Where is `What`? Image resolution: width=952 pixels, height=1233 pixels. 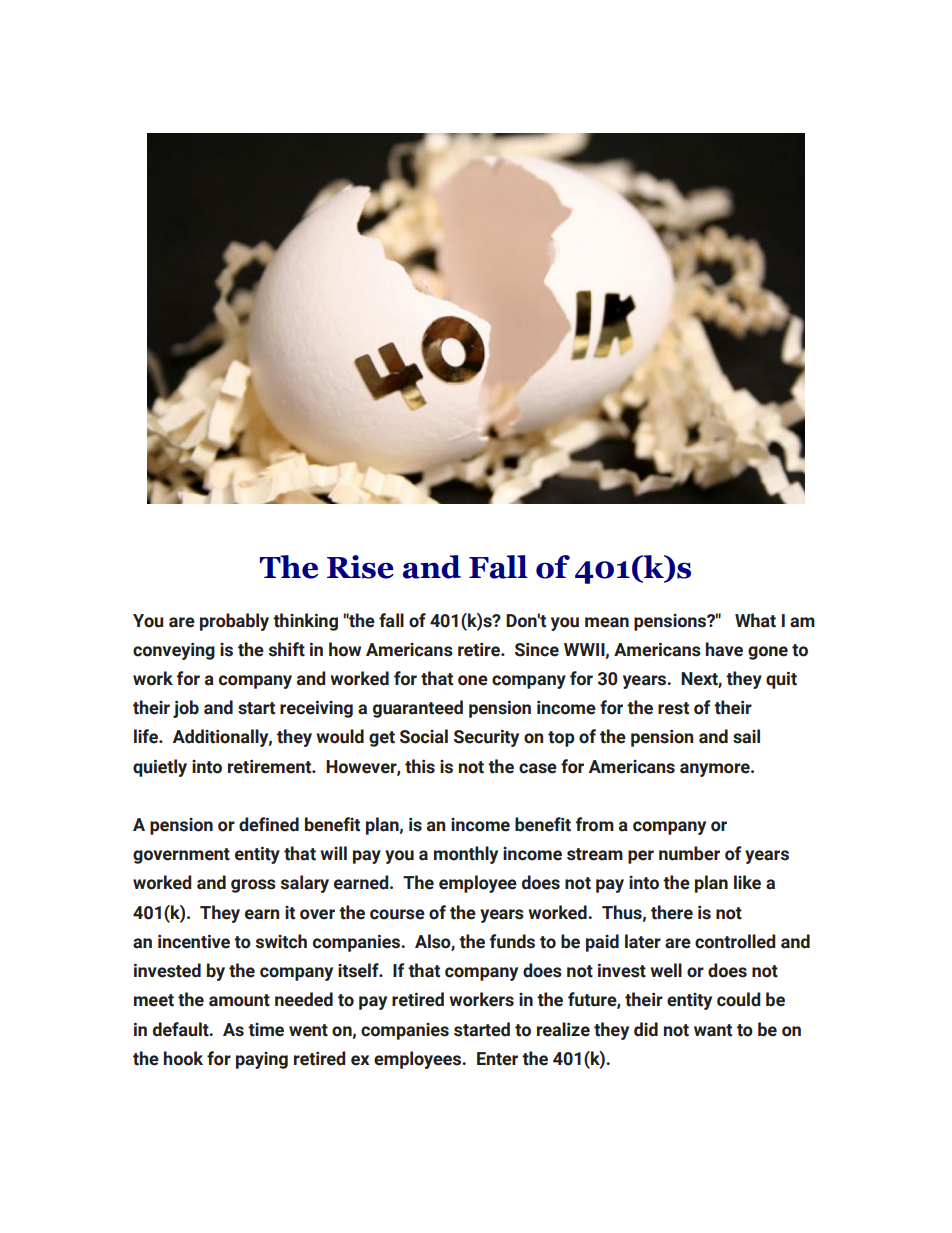 What is located at coordinates (755, 620).
